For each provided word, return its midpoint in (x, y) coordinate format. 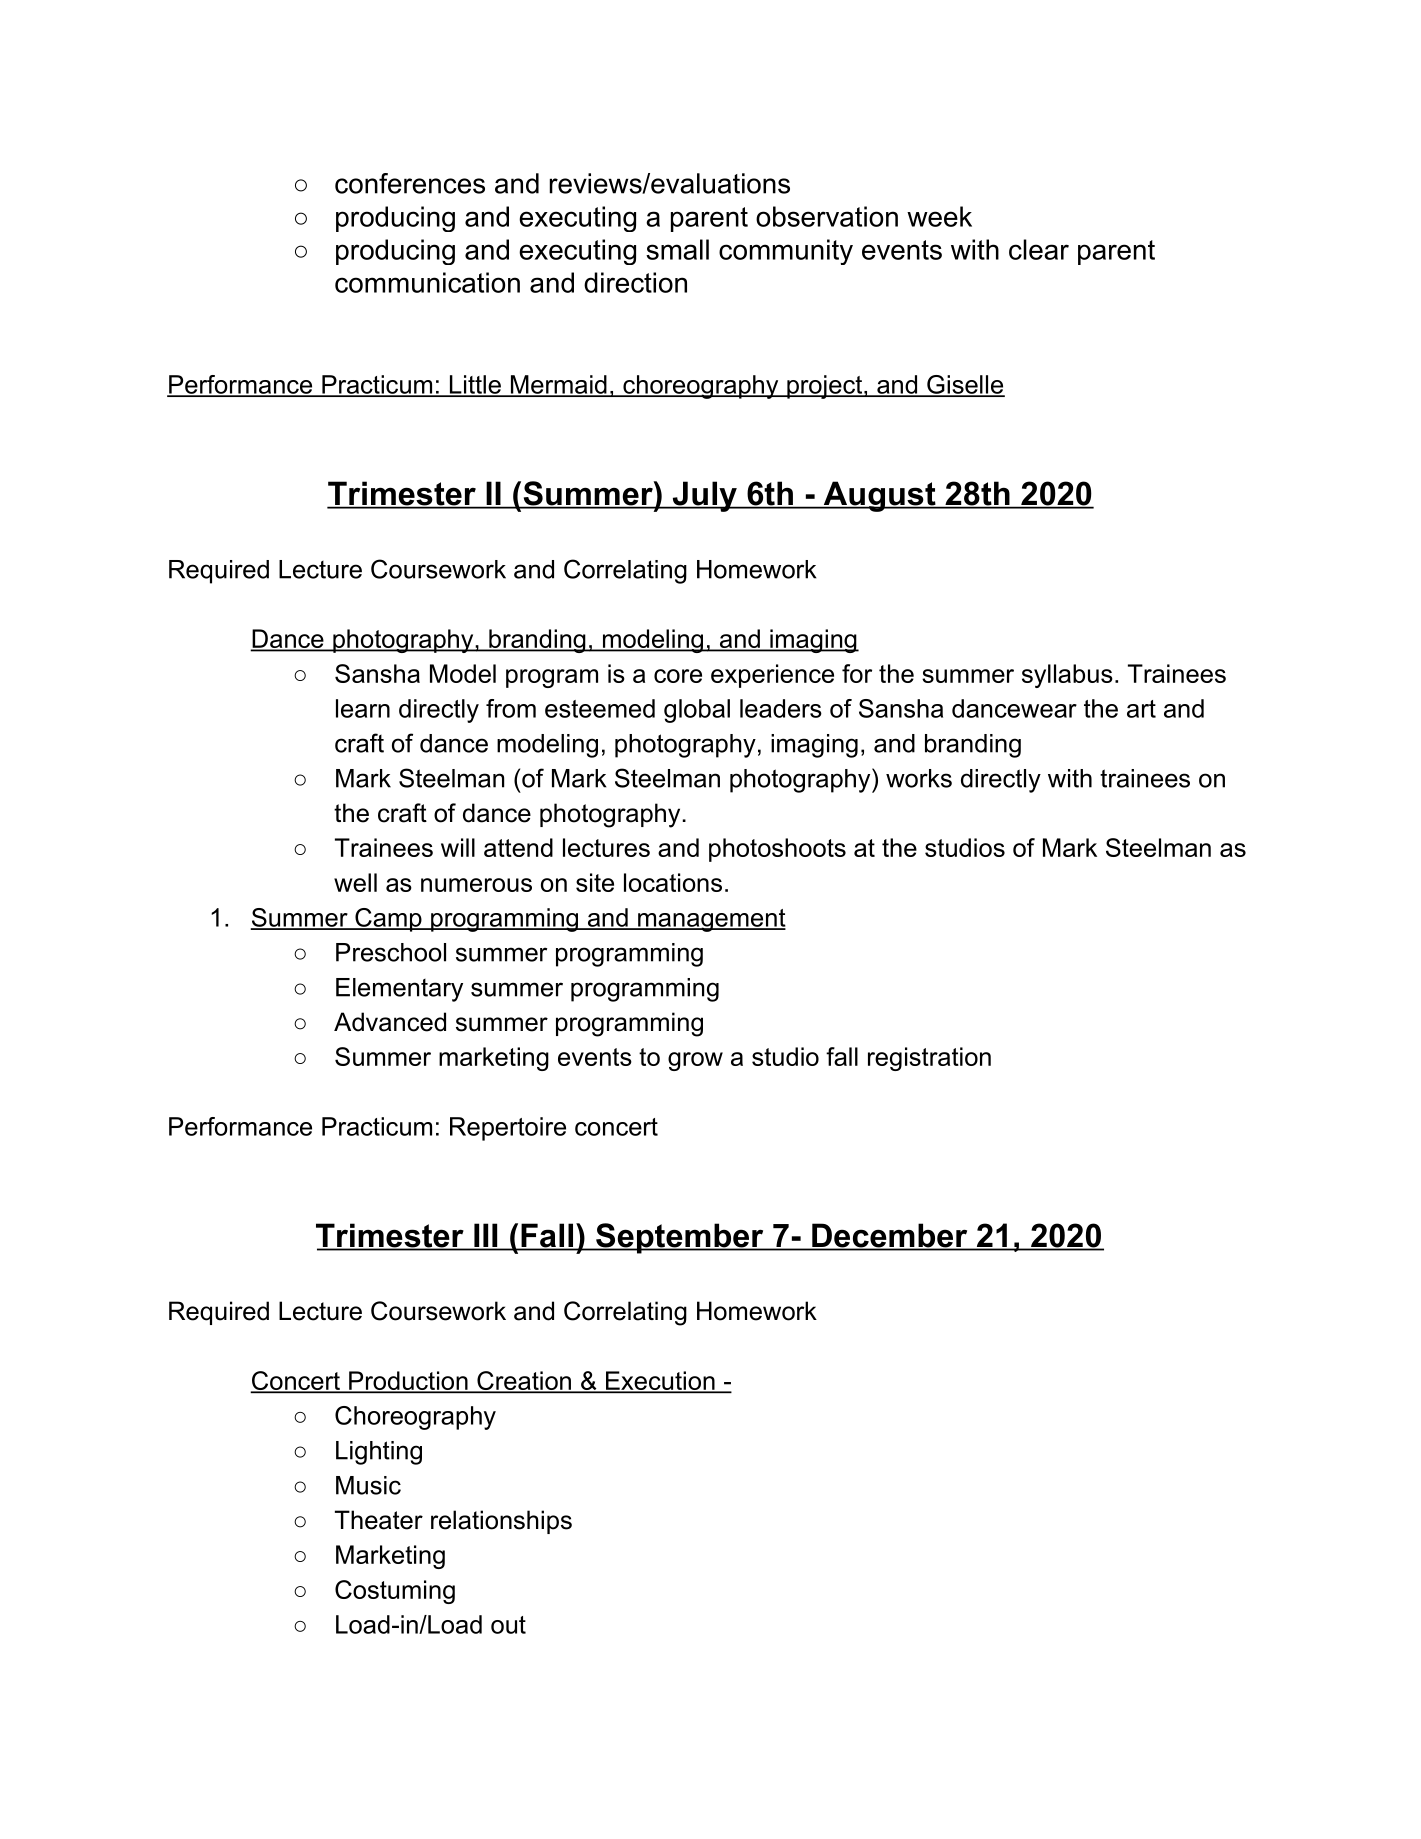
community (786, 252)
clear (1039, 249)
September (680, 1238)
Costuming (395, 1592)
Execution (660, 1381)
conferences (410, 183)
